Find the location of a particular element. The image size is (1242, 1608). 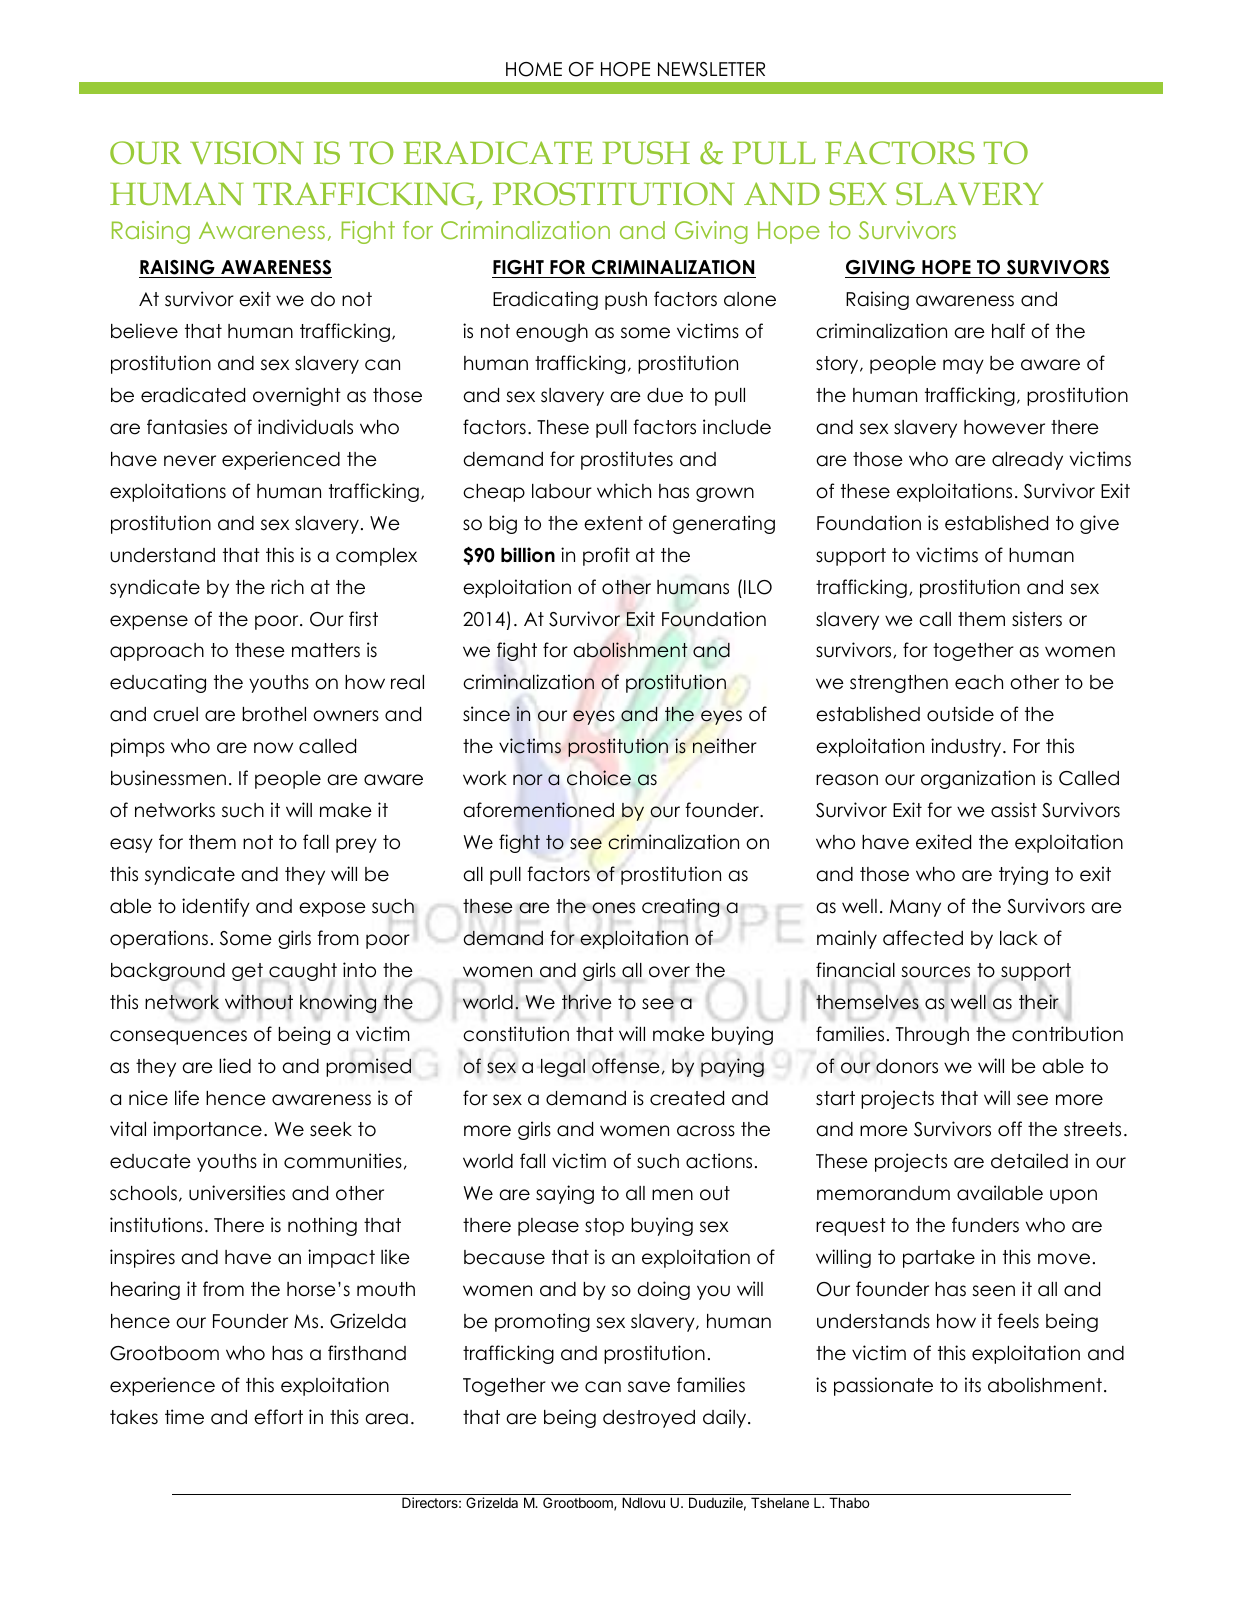

VISION is located at coordinates (247, 152).
